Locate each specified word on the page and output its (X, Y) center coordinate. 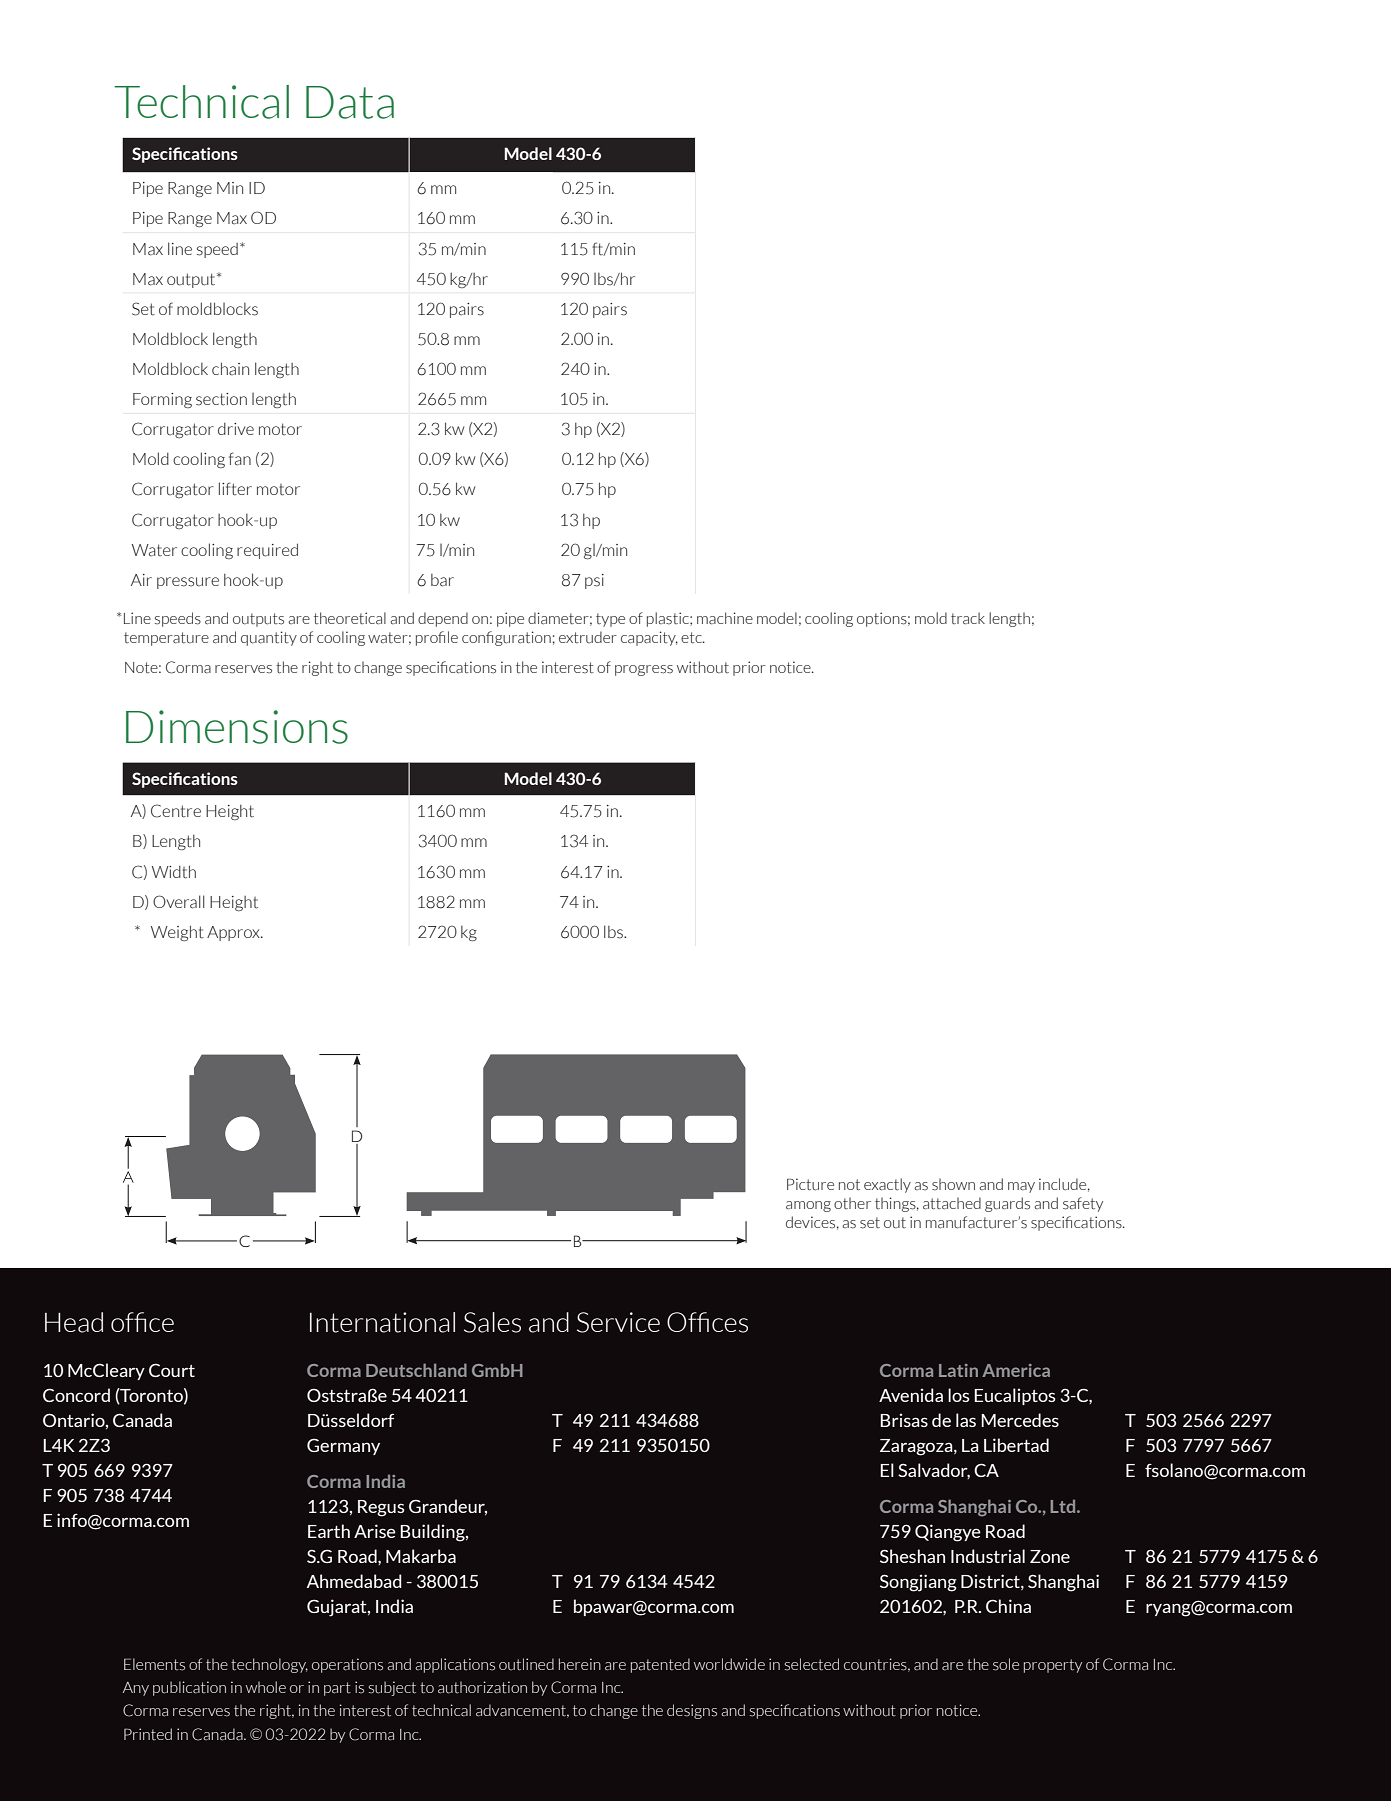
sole (1006, 1664)
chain (230, 369)
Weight (177, 933)
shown (953, 1185)
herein (580, 1664)
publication (189, 1688)
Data (350, 102)
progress (644, 670)
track (968, 618)
